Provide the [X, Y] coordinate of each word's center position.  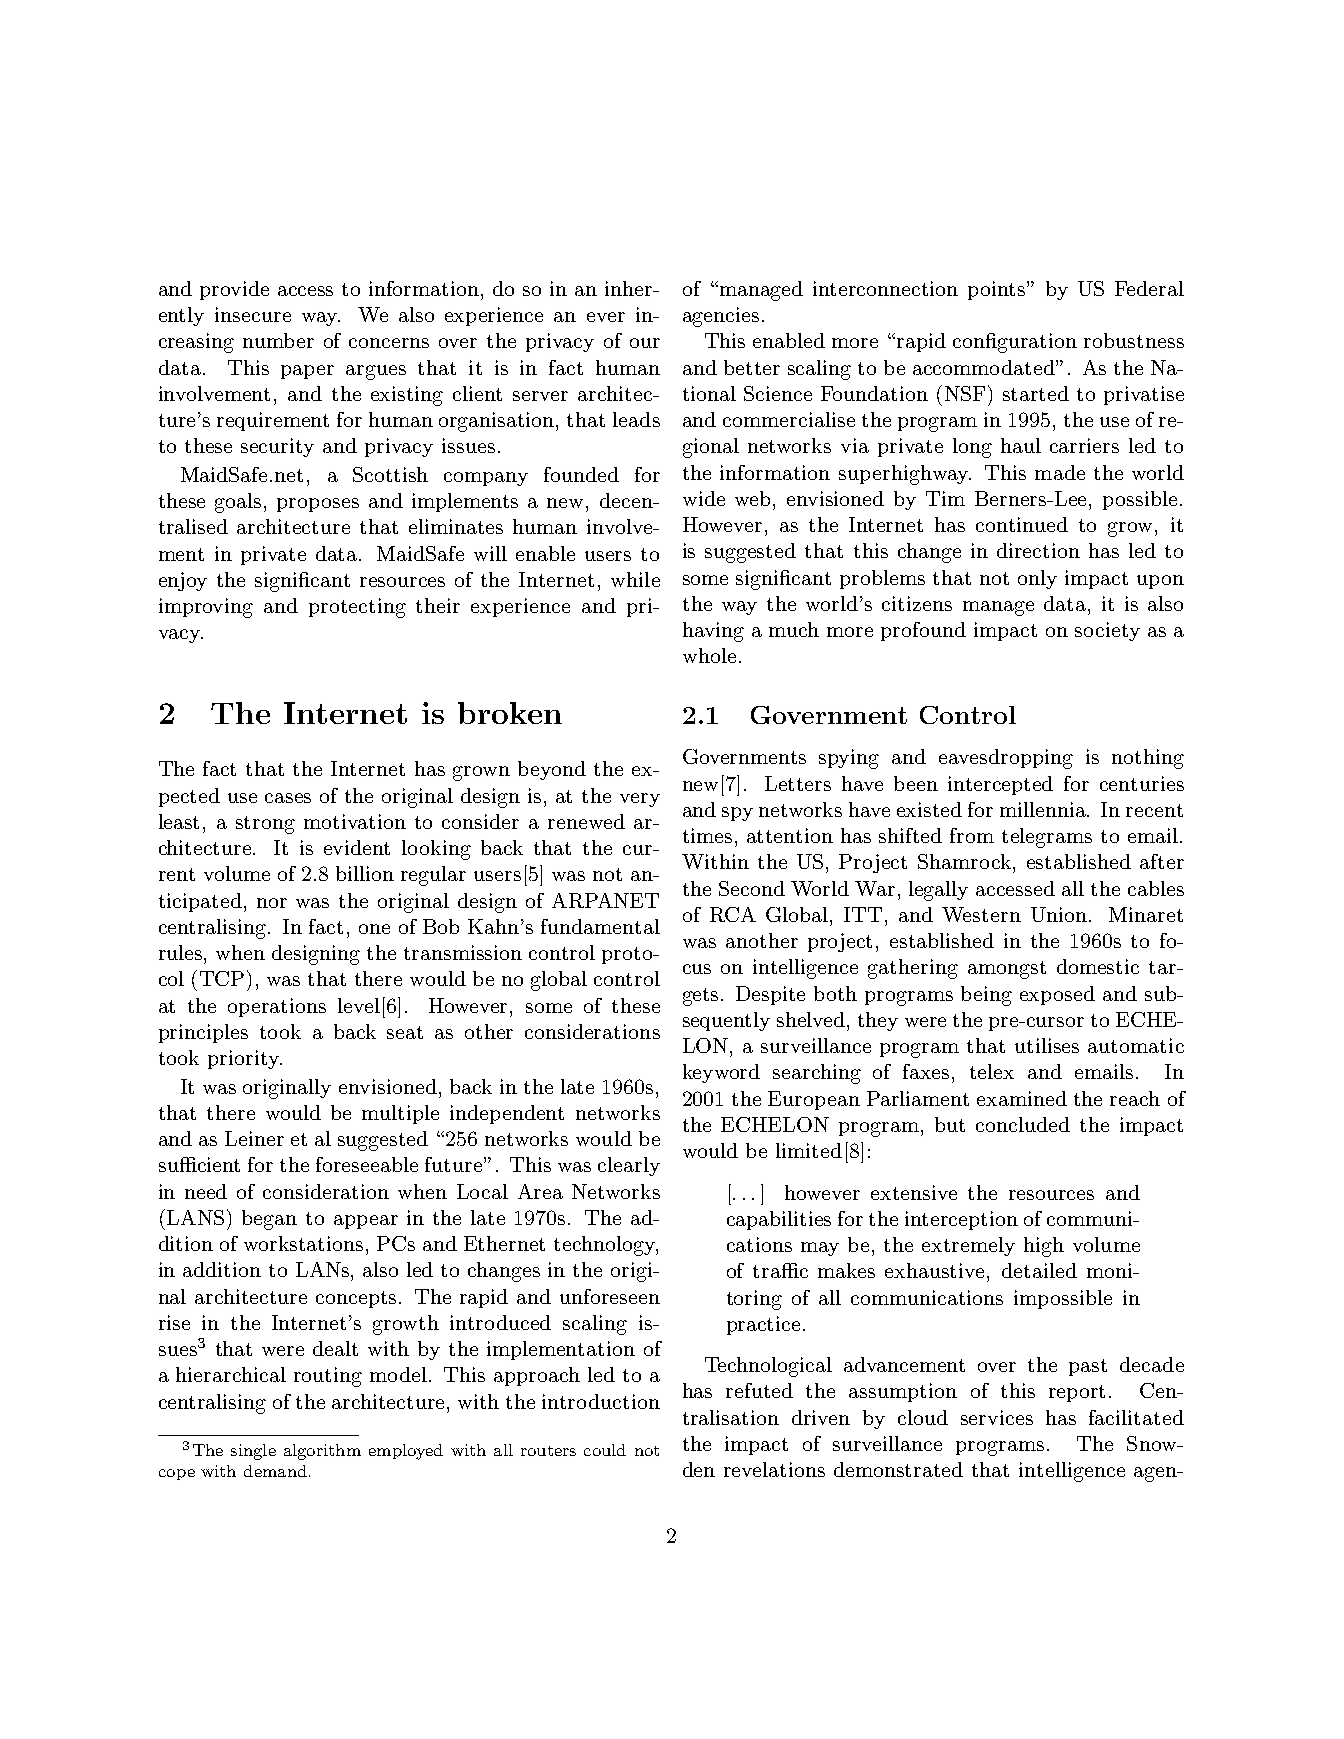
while [635, 579]
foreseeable [367, 1164]
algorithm [322, 1452]
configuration [1015, 343]
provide [234, 290]
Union [1059, 914]
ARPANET [605, 900]
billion [365, 873]
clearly [629, 1166]
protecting [357, 608]
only [1037, 579]
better [752, 367]
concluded [1023, 1124]
